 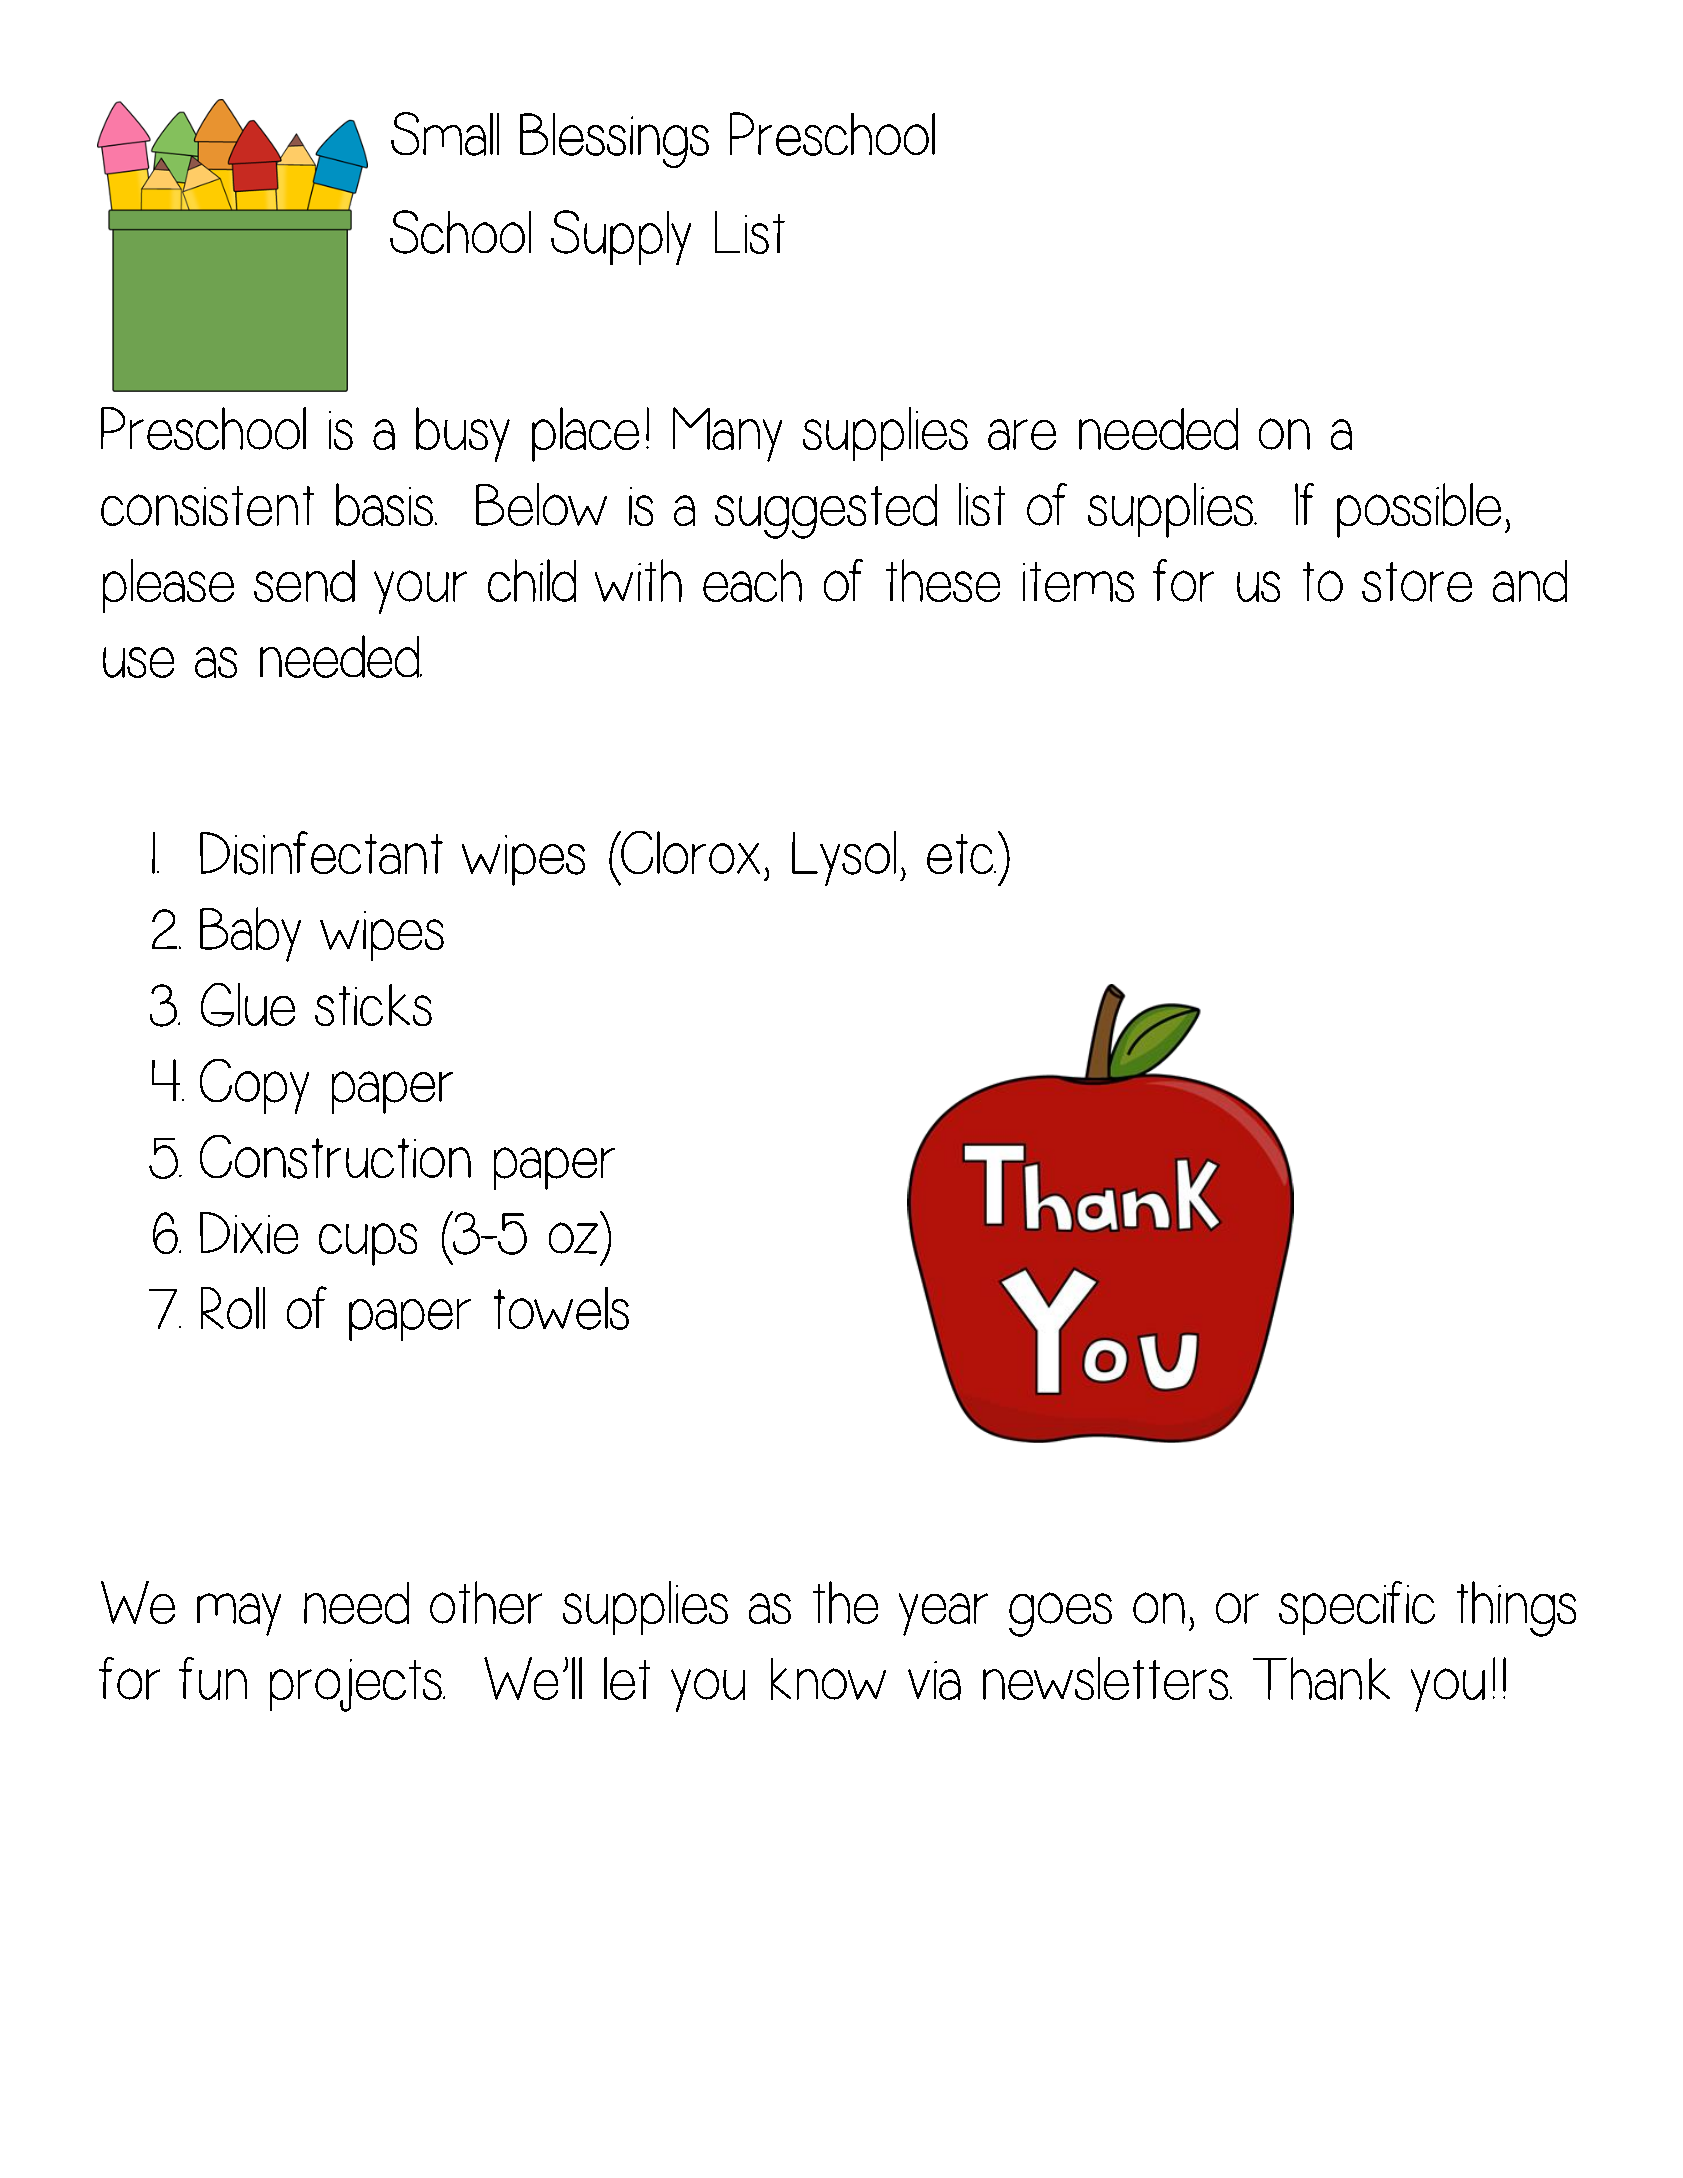 What do you see at coordinates (239, 1614) in the document?
I see `may` at bounding box center [239, 1614].
